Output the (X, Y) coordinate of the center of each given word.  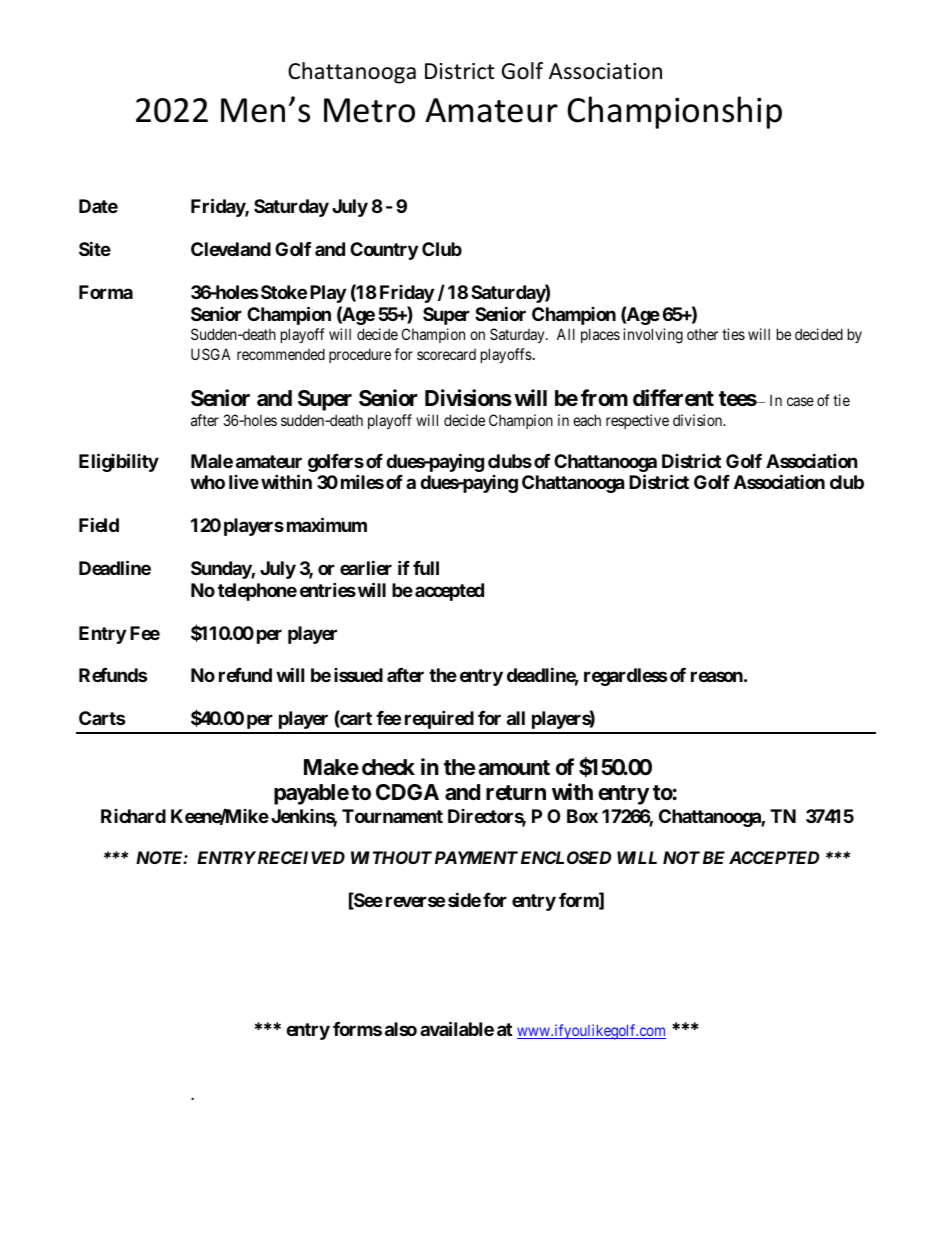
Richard (133, 816)
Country (384, 251)
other (702, 334)
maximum (327, 524)
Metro (369, 110)
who (207, 482)
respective (637, 421)
